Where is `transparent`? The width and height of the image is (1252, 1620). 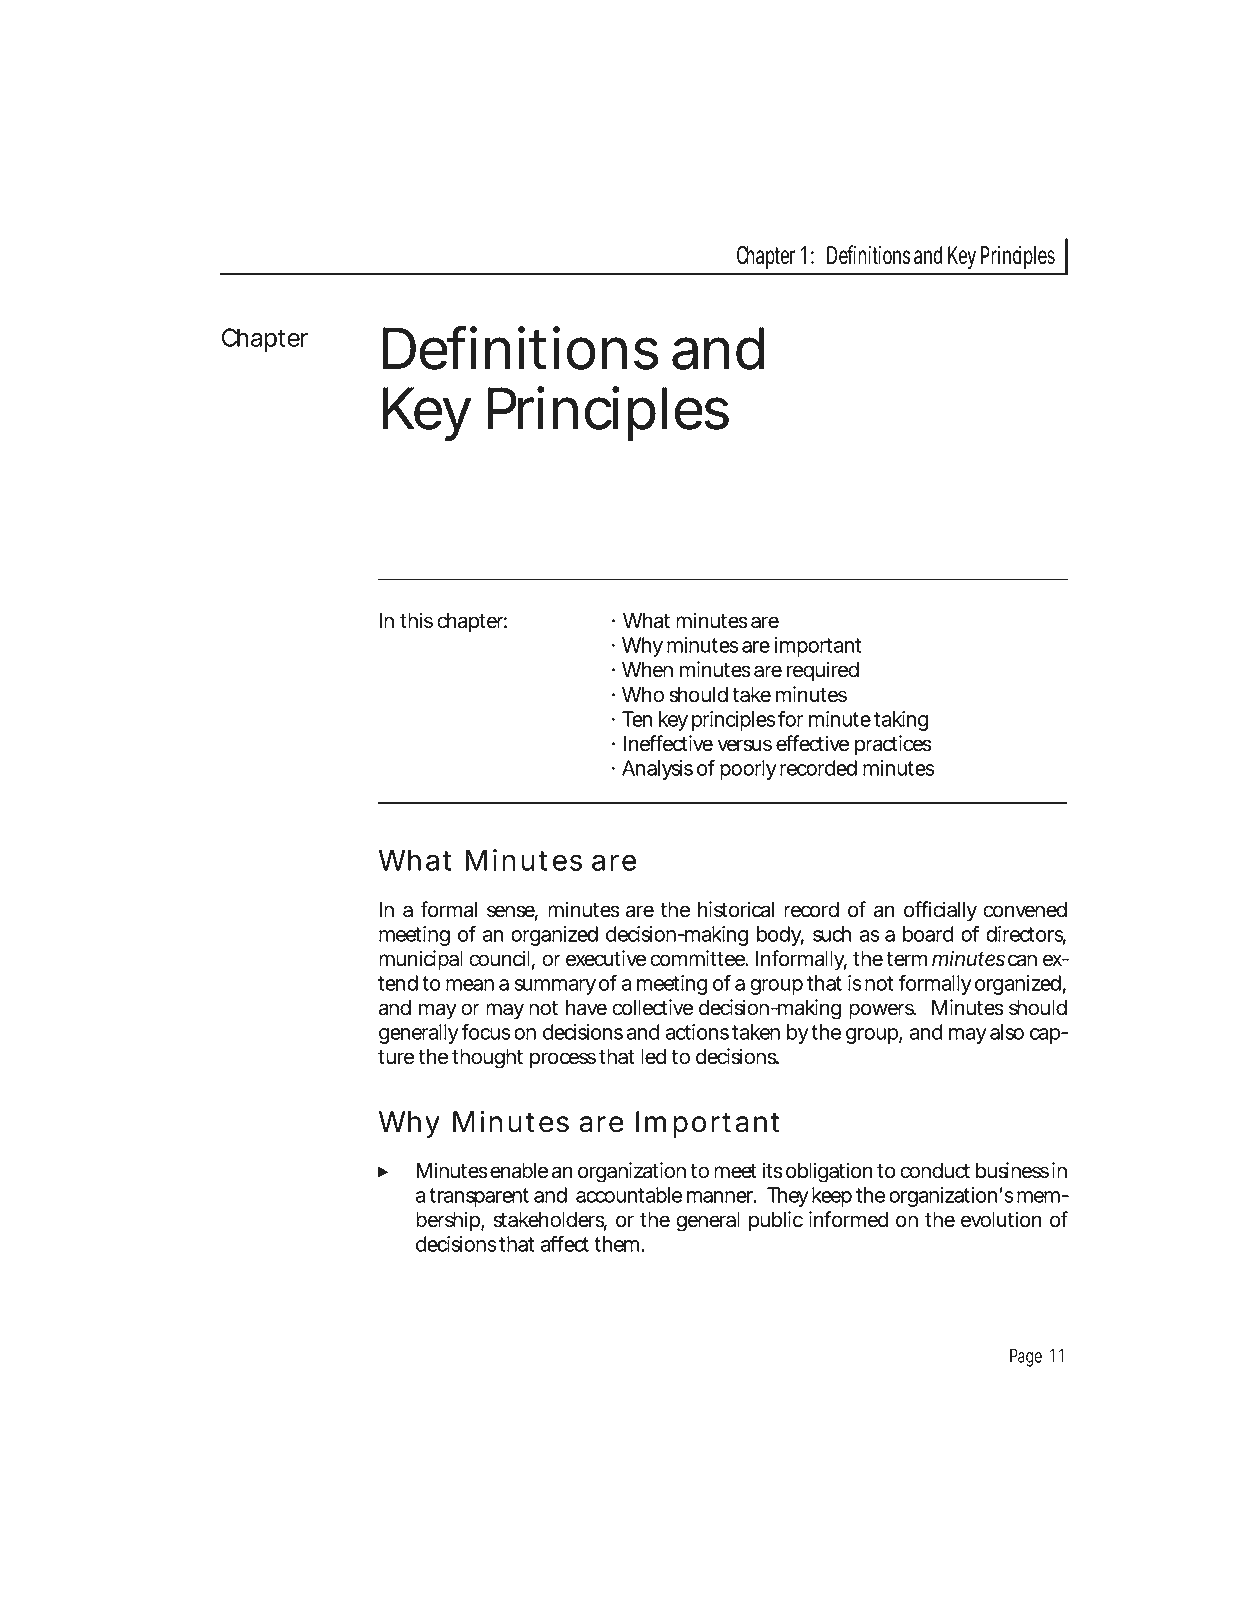
transparent is located at coordinates (479, 1197).
